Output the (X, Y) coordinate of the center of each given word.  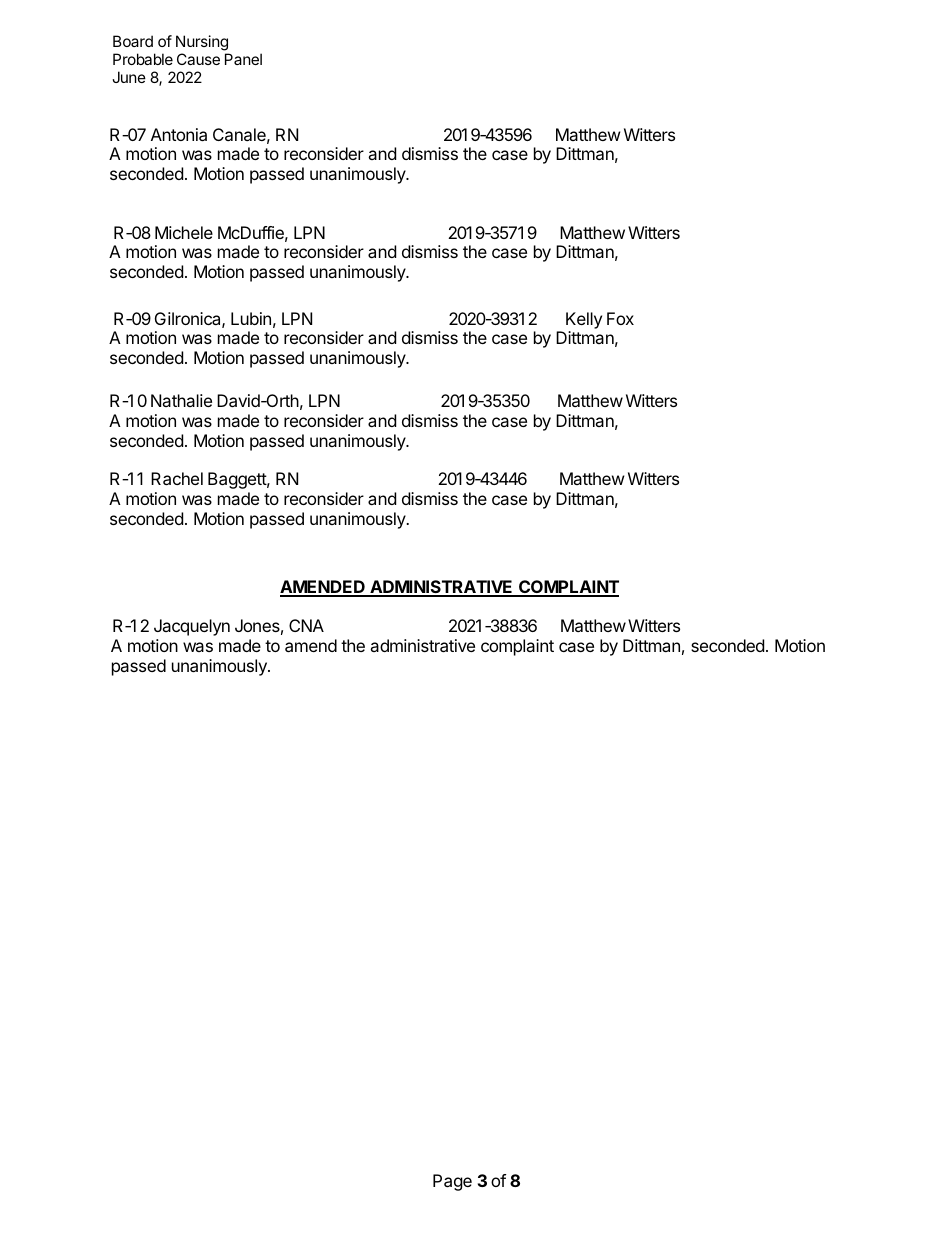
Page (452, 1182)
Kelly (584, 320)
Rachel (177, 478)
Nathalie (181, 400)
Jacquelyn (192, 627)
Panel (243, 59)
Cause (198, 59)
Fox (620, 318)
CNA (306, 625)
